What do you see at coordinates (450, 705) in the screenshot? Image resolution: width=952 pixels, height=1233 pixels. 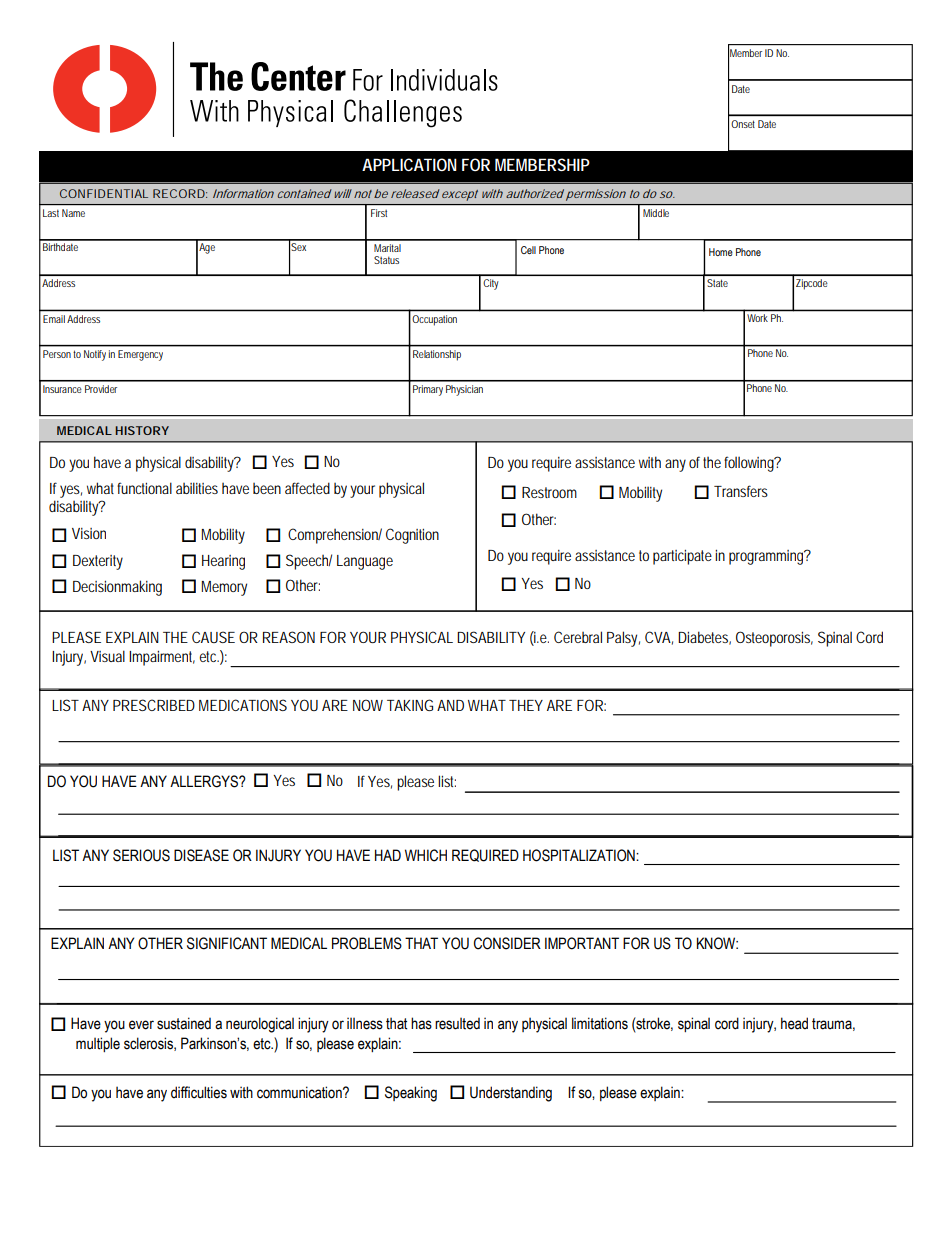 I see `AND` at bounding box center [450, 705].
